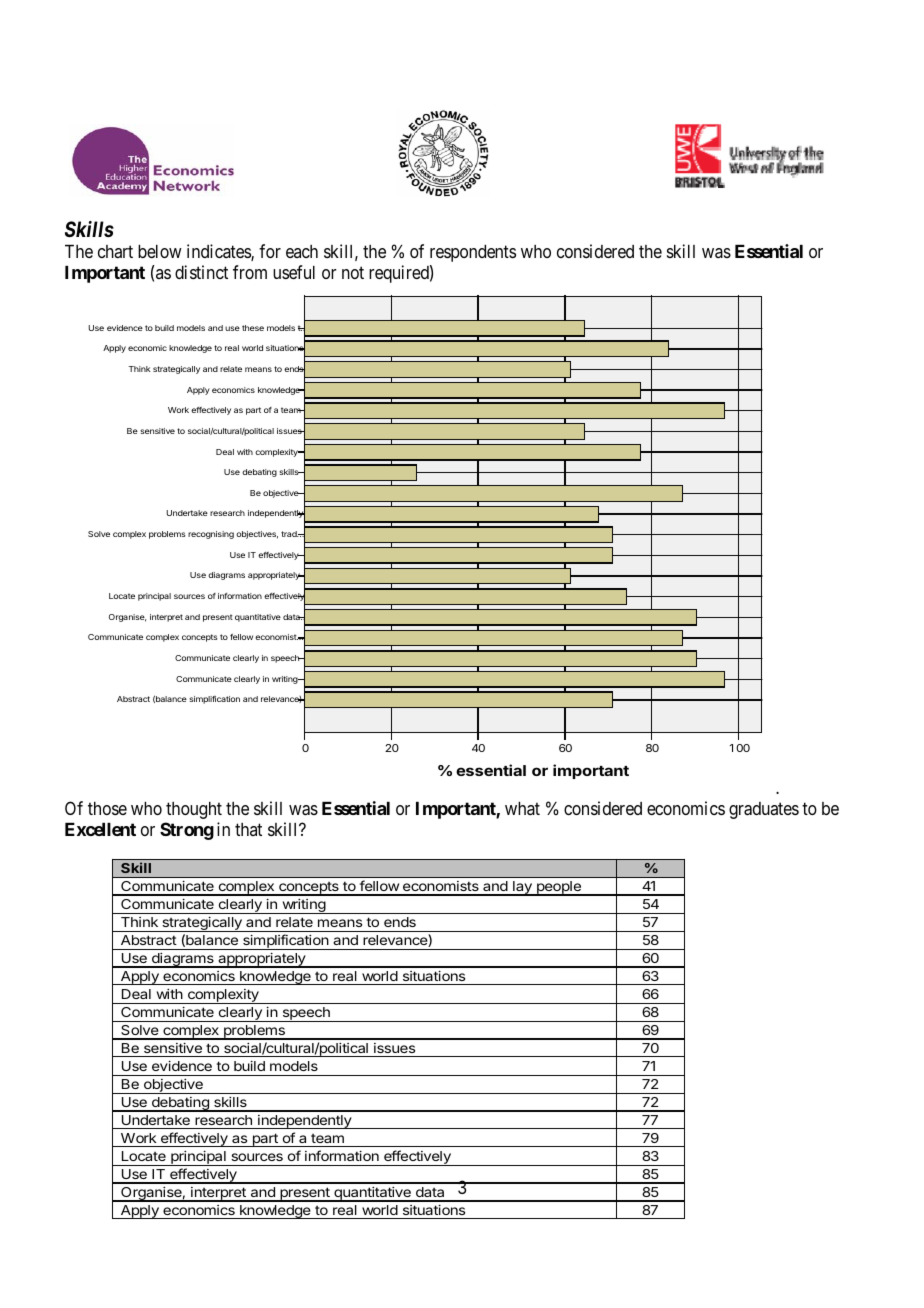  I want to click on respondents, so click(473, 253).
